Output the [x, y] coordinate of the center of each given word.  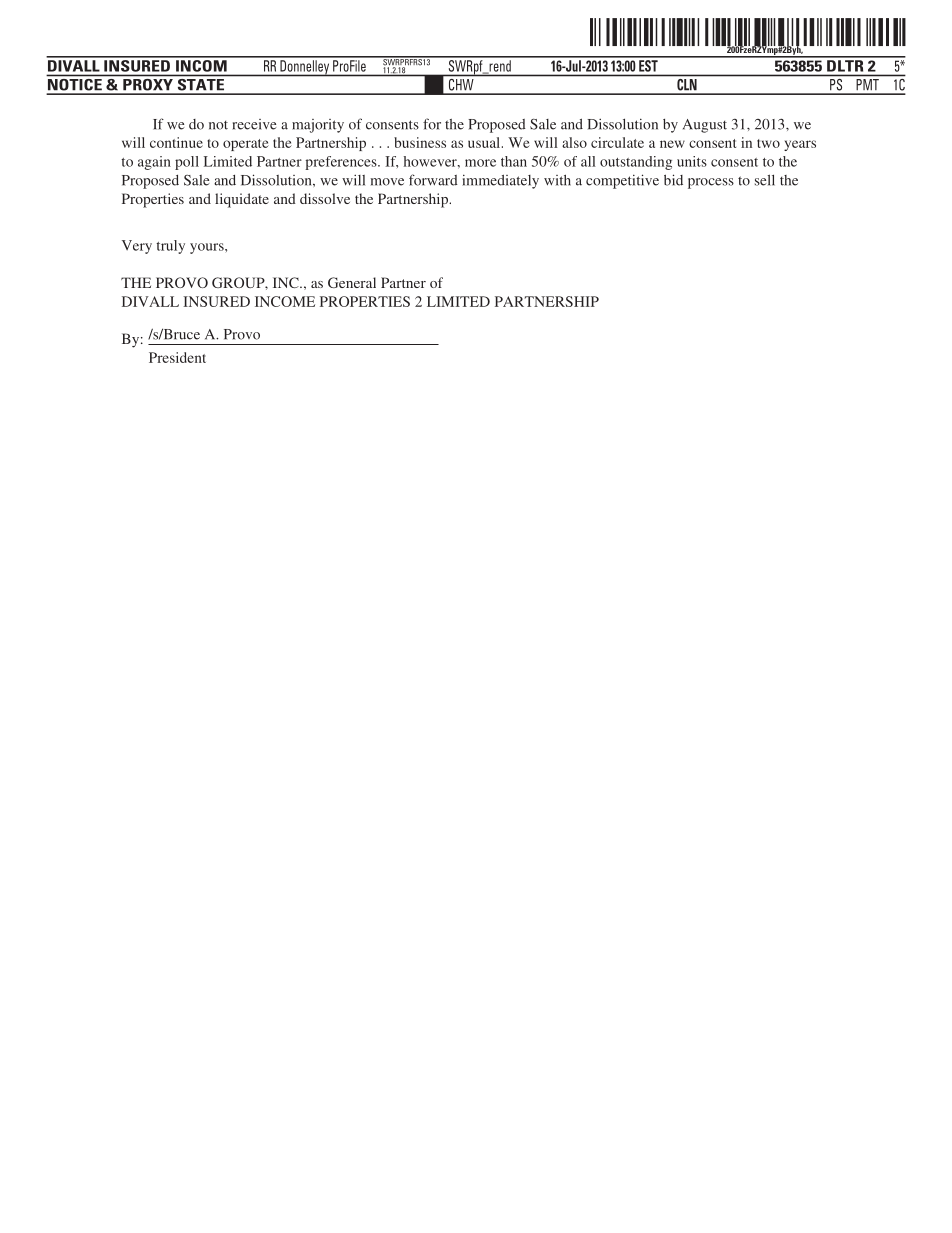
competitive [622, 181]
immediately [500, 181]
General [352, 282]
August [705, 126]
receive [254, 124]
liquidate [242, 200]
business [420, 142]
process [711, 183]
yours [208, 248]
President [177, 357]
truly [170, 247]
